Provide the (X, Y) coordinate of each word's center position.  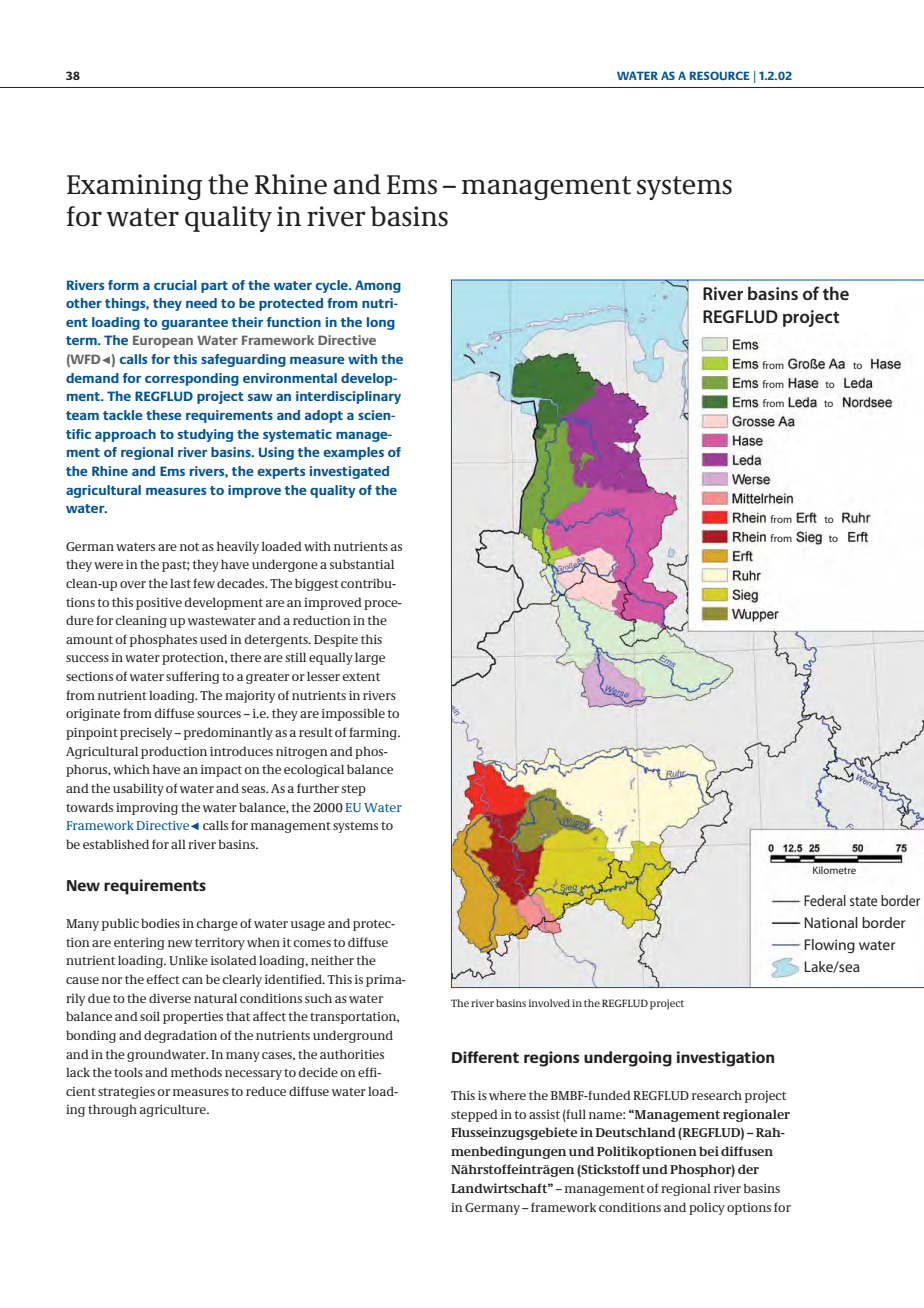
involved (549, 1003)
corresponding (192, 379)
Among (378, 286)
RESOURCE (720, 75)
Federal (825, 900)
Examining (134, 187)
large (370, 658)
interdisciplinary (348, 397)
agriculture (174, 1110)
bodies (160, 923)
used (213, 639)
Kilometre (834, 870)
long (381, 323)
